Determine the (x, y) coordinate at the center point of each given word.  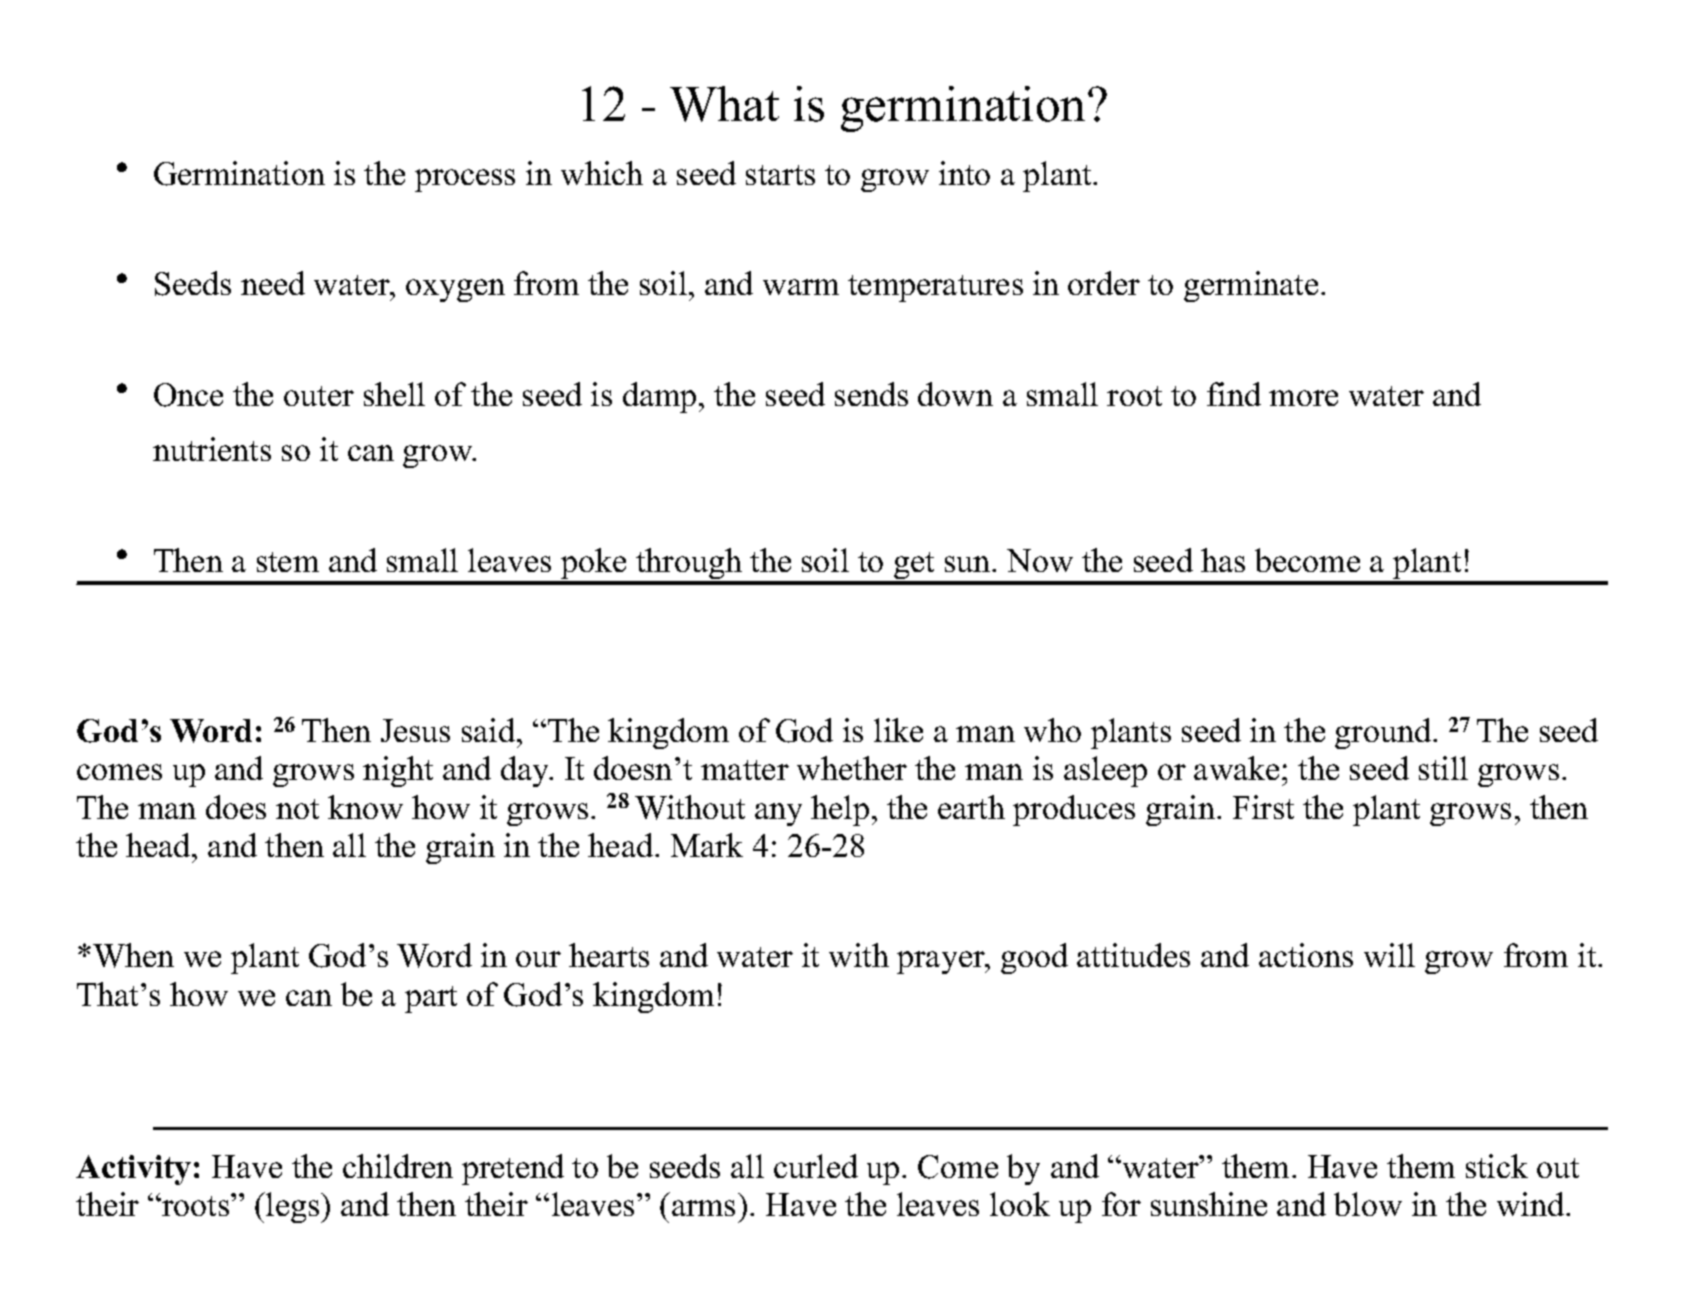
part (431, 999)
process (465, 180)
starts (780, 175)
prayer (942, 962)
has (1223, 560)
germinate (1251, 286)
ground (1384, 733)
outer (319, 396)
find (1234, 394)
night (398, 771)
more (1303, 398)
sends (871, 394)
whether (852, 768)
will (1389, 955)
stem (288, 562)
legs (293, 1207)
